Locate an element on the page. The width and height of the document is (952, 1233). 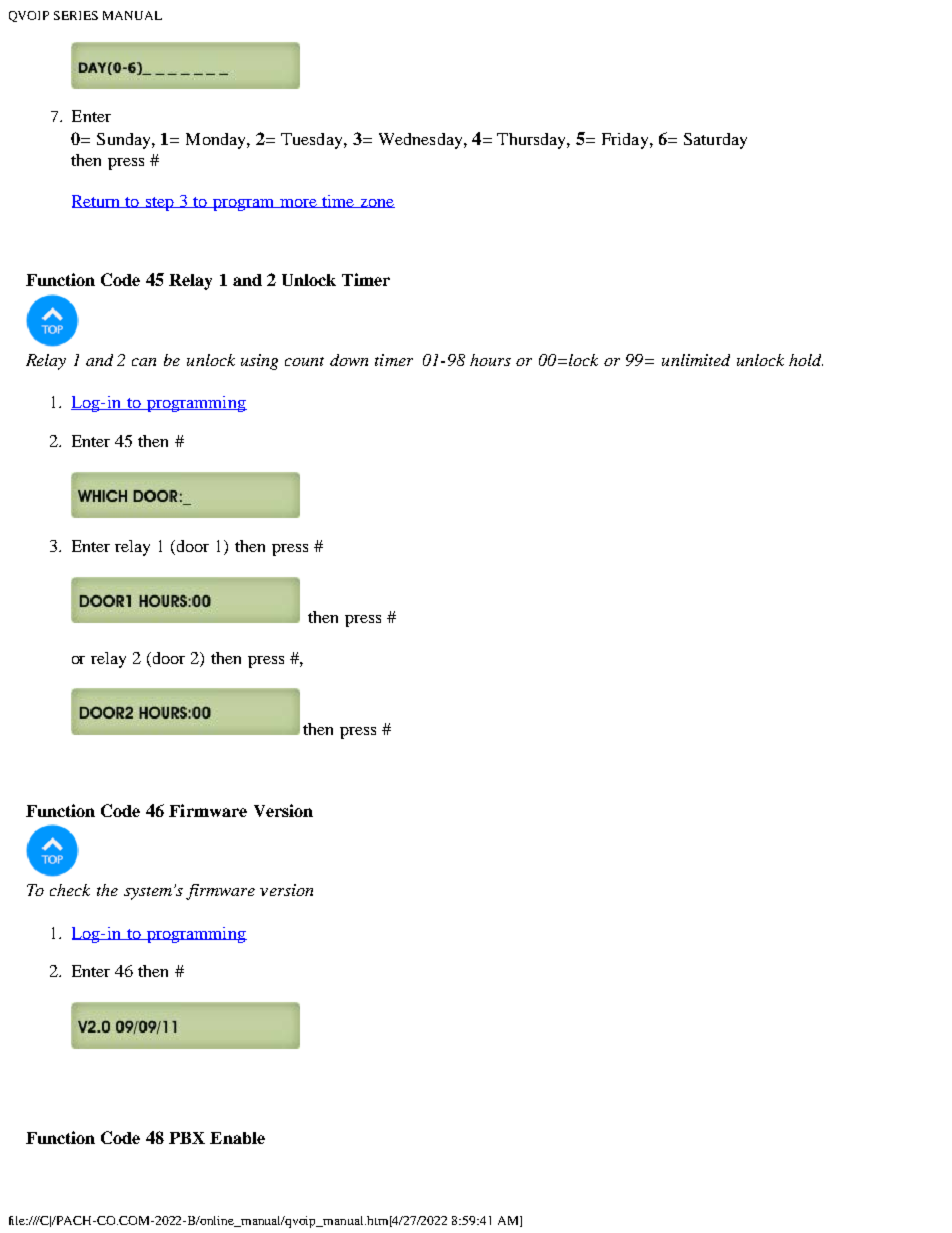
hours is located at coordinates (490, 360).
